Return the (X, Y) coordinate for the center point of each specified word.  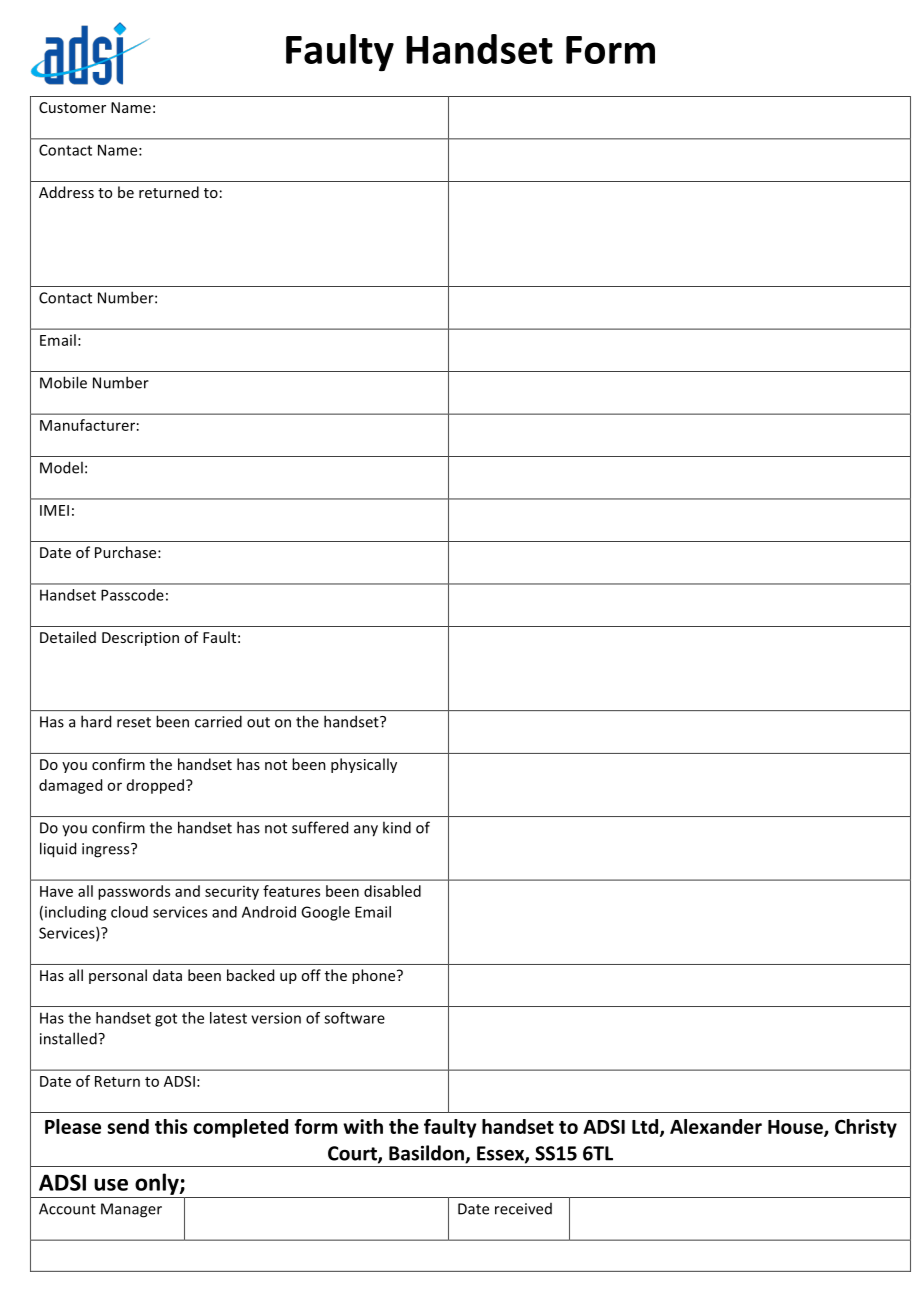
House (796, 1128)
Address (66, 192)
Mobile (63, 382)
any (366, 831)
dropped (157, 786)
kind (397, 827)
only (158, 1184)
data (167, 975)
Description (140, 639)
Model (61, 467)
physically (364, 765)
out (258, 722)
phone (375, 976)
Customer (72, 107)
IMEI (54, 510)
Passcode (132, 595)
